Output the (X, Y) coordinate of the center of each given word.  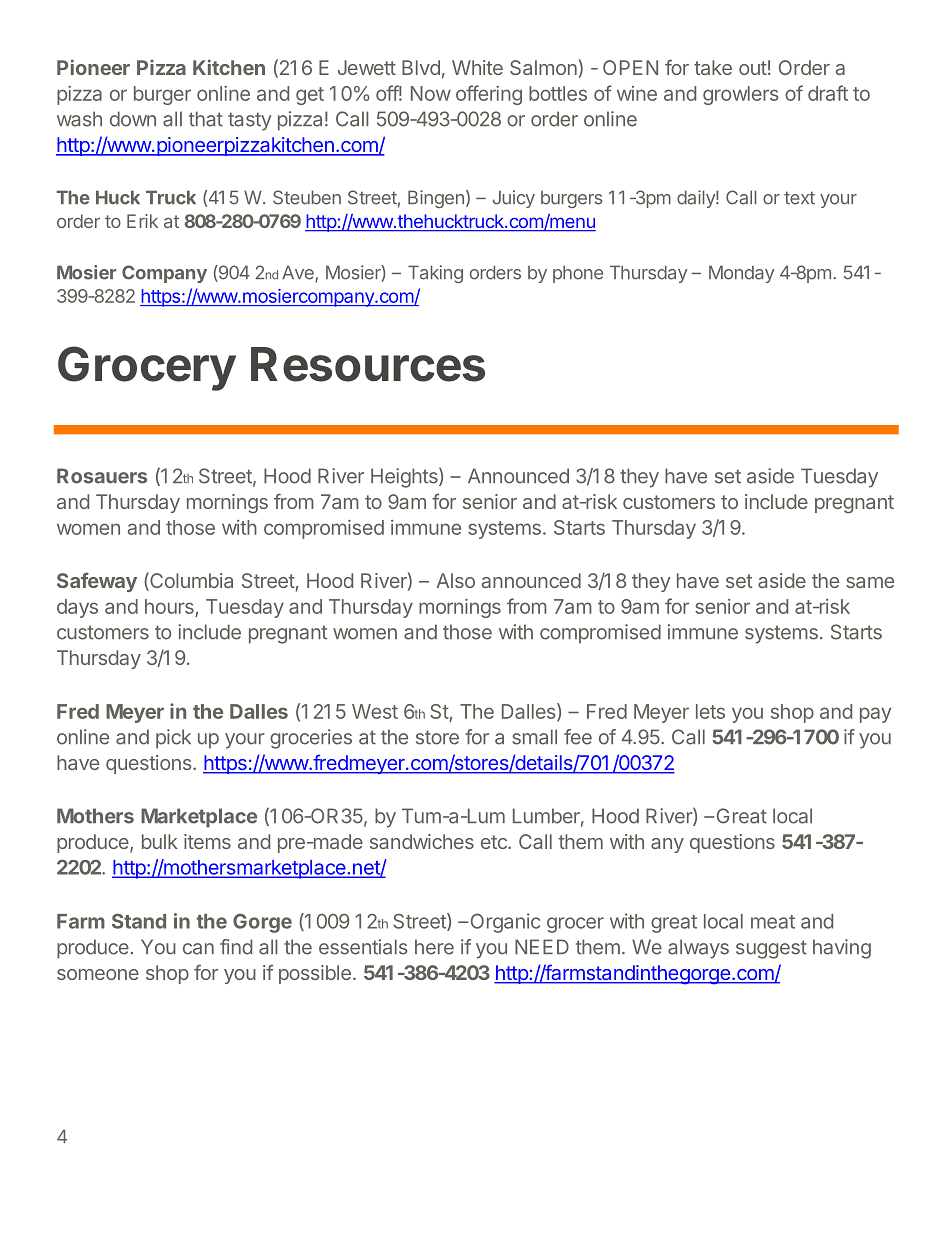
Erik (142, 221)
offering (489, 95)
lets (710, 711)
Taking (435, 274)
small (535, 737)
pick (173, 739)
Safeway (97, 582)
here (434, 947)
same (870, 582)
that (206, 119)
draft (828, 93)
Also (456, 580)
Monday (741, 274)
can (198, 949)
